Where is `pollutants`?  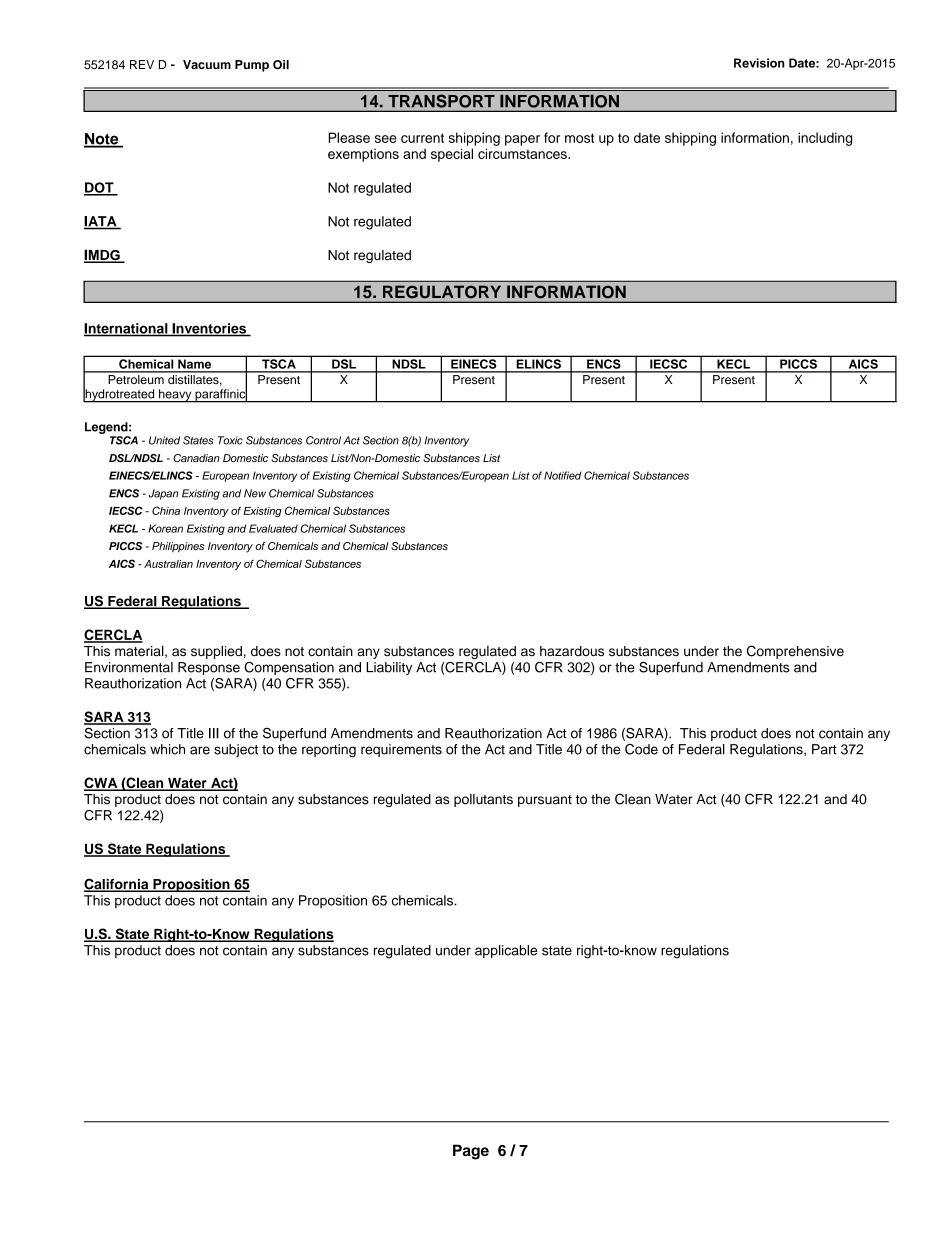 pollutants is located at coordinates (483, 800).
